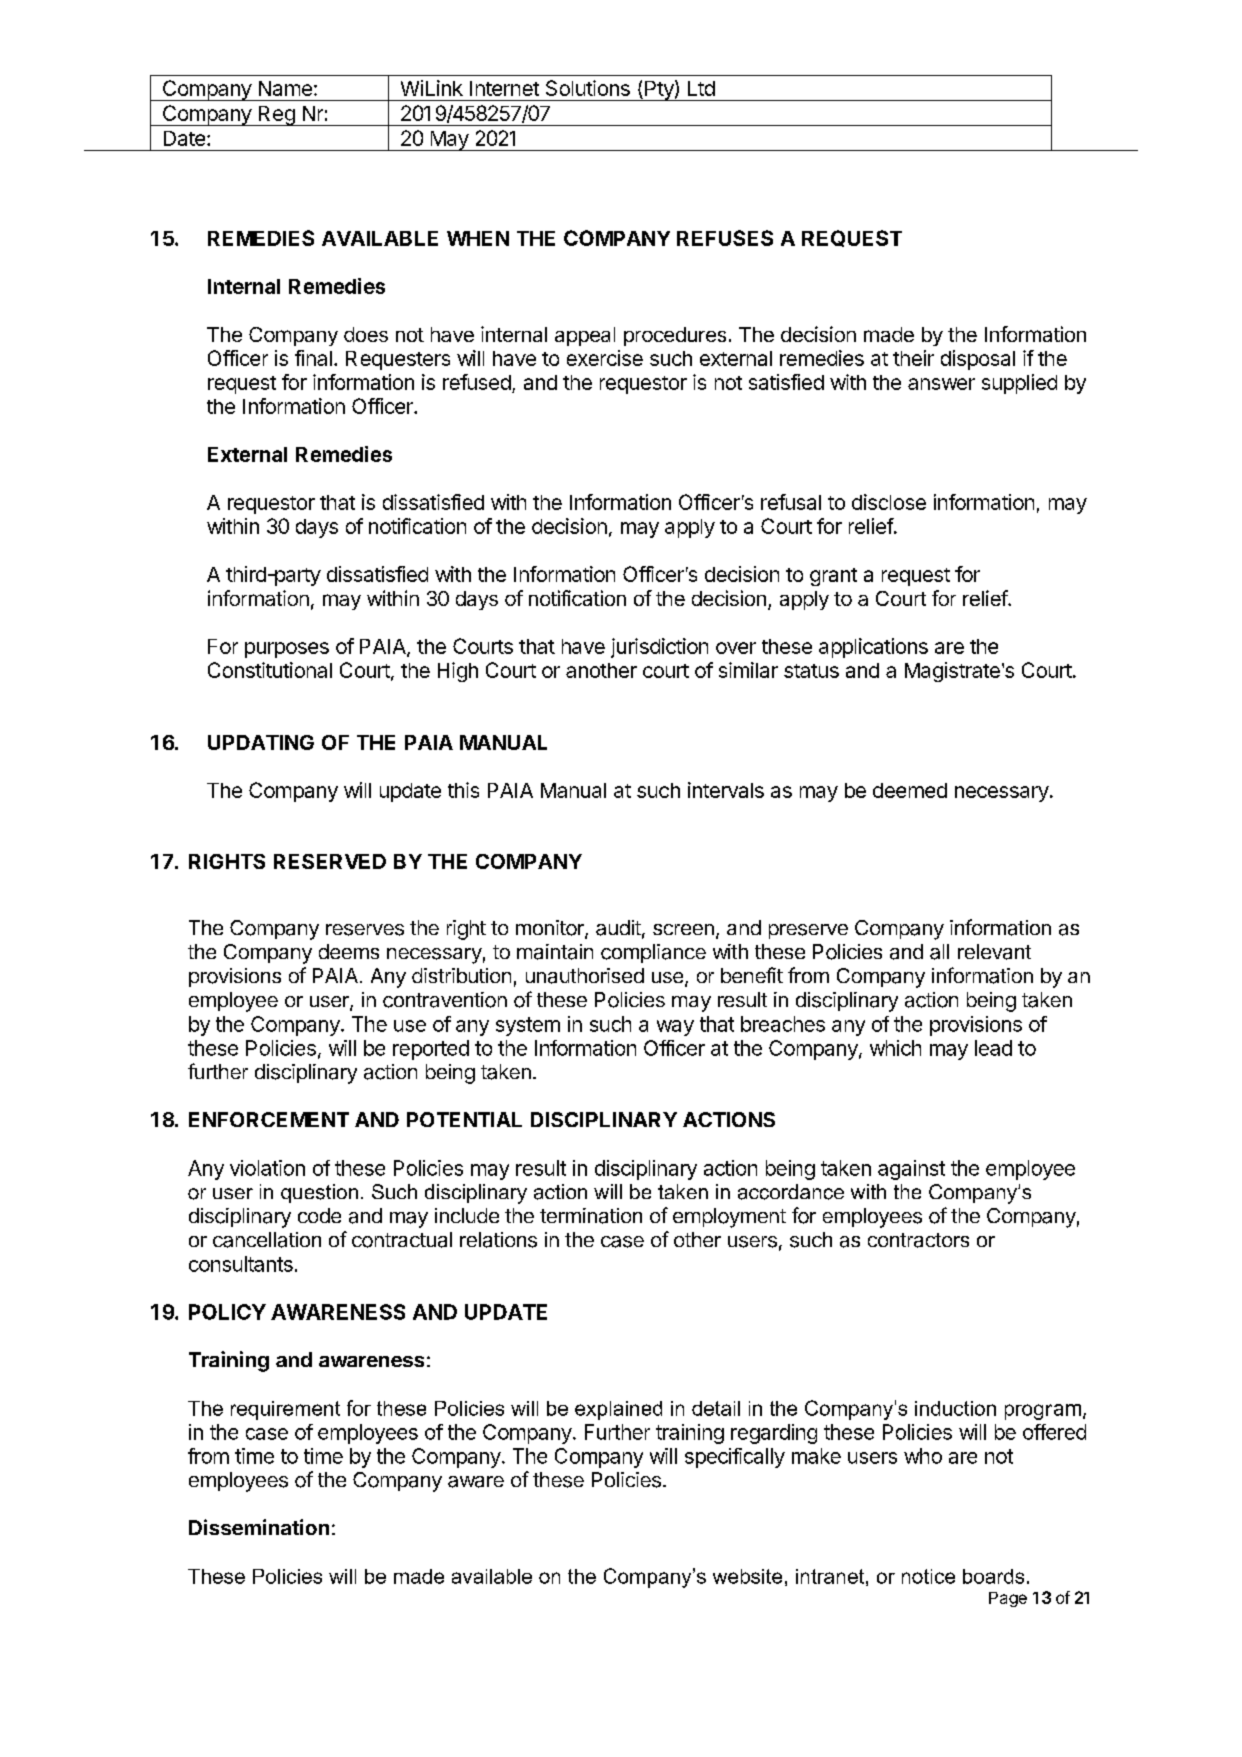  What do you see at coordinates (873, 648) in the page?
I see `applications` at bounding box center [873, 648].
